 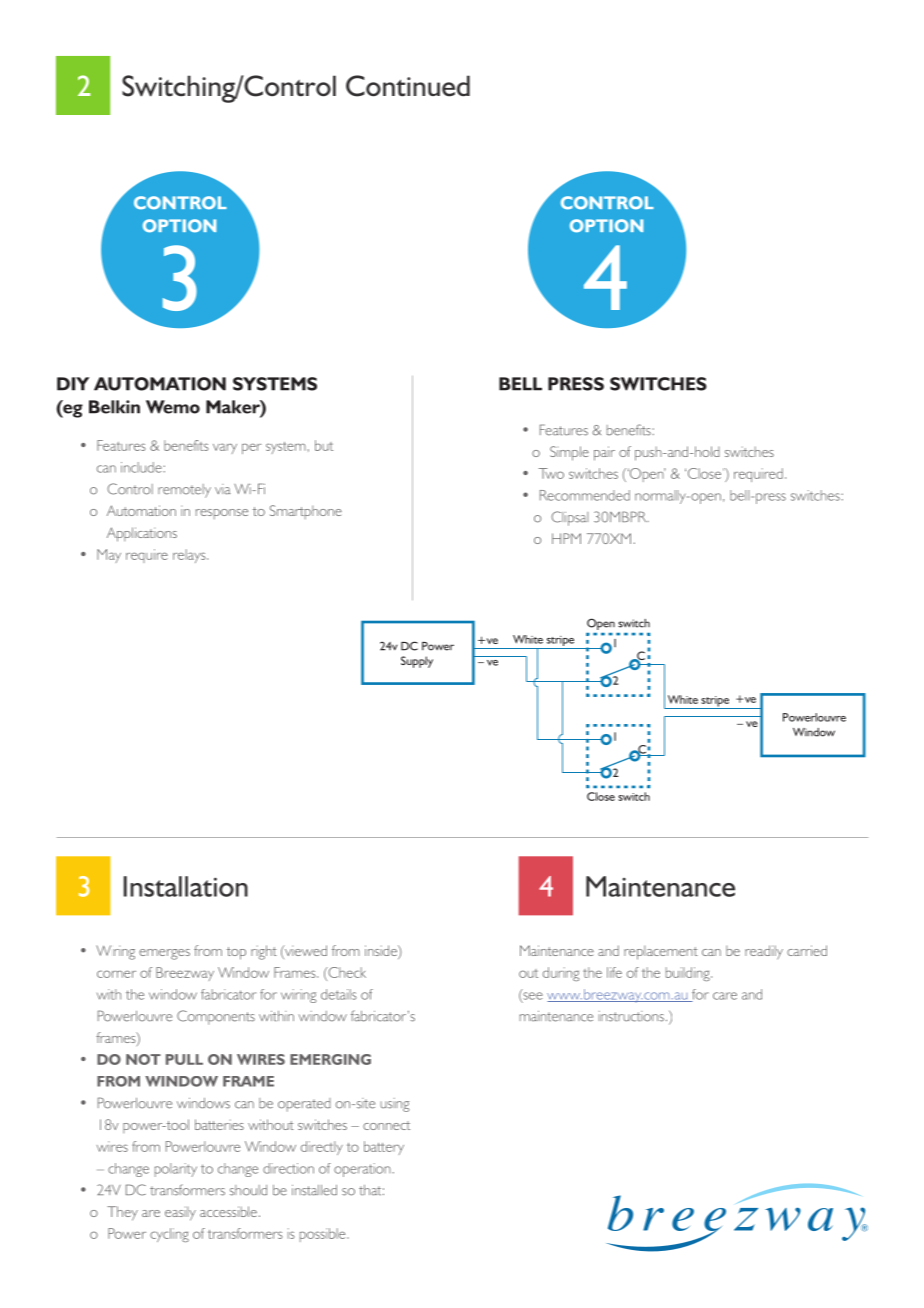 I want to click on relays, so click(x=190, y=556).
